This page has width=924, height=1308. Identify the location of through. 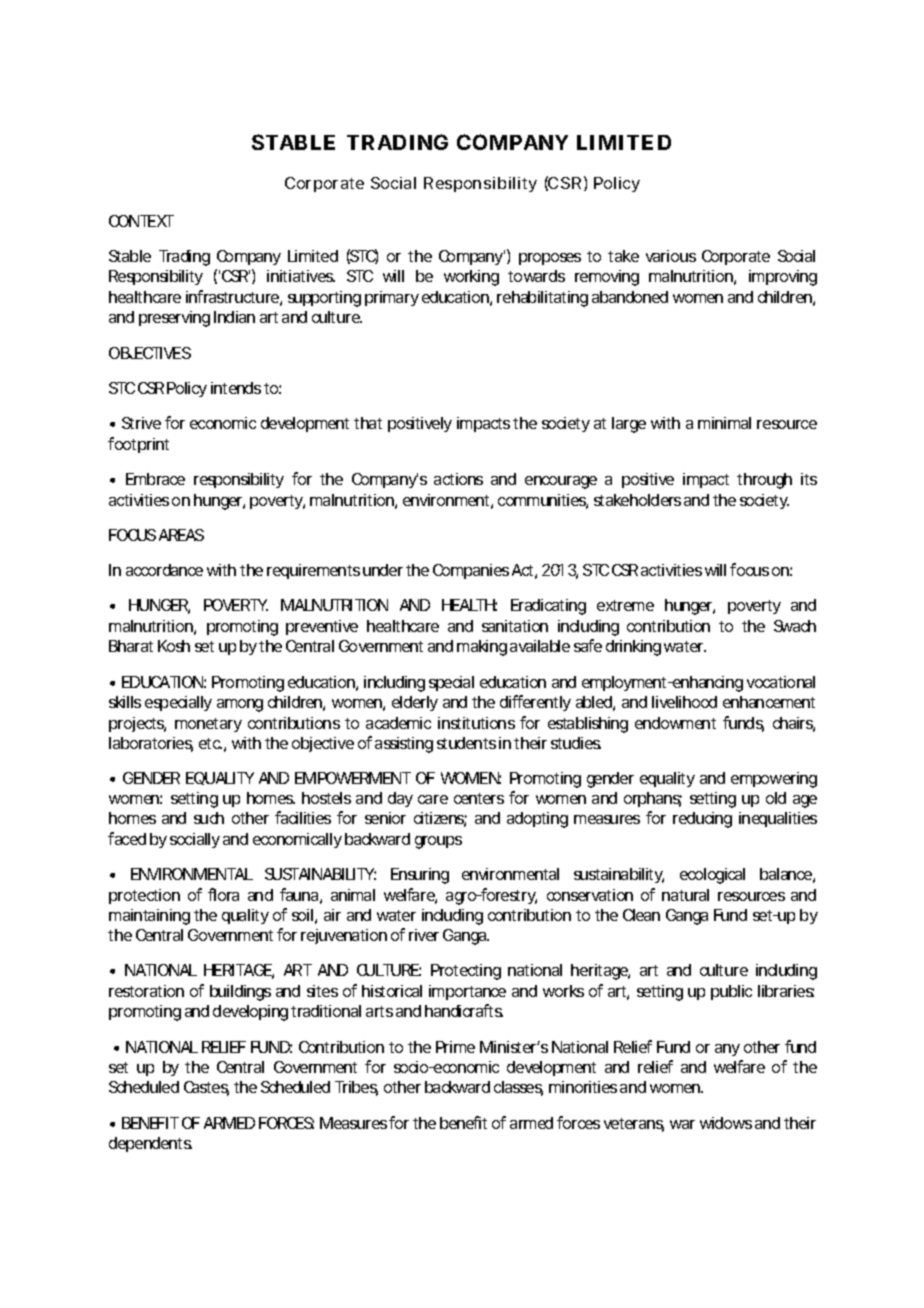
(764, 481).
